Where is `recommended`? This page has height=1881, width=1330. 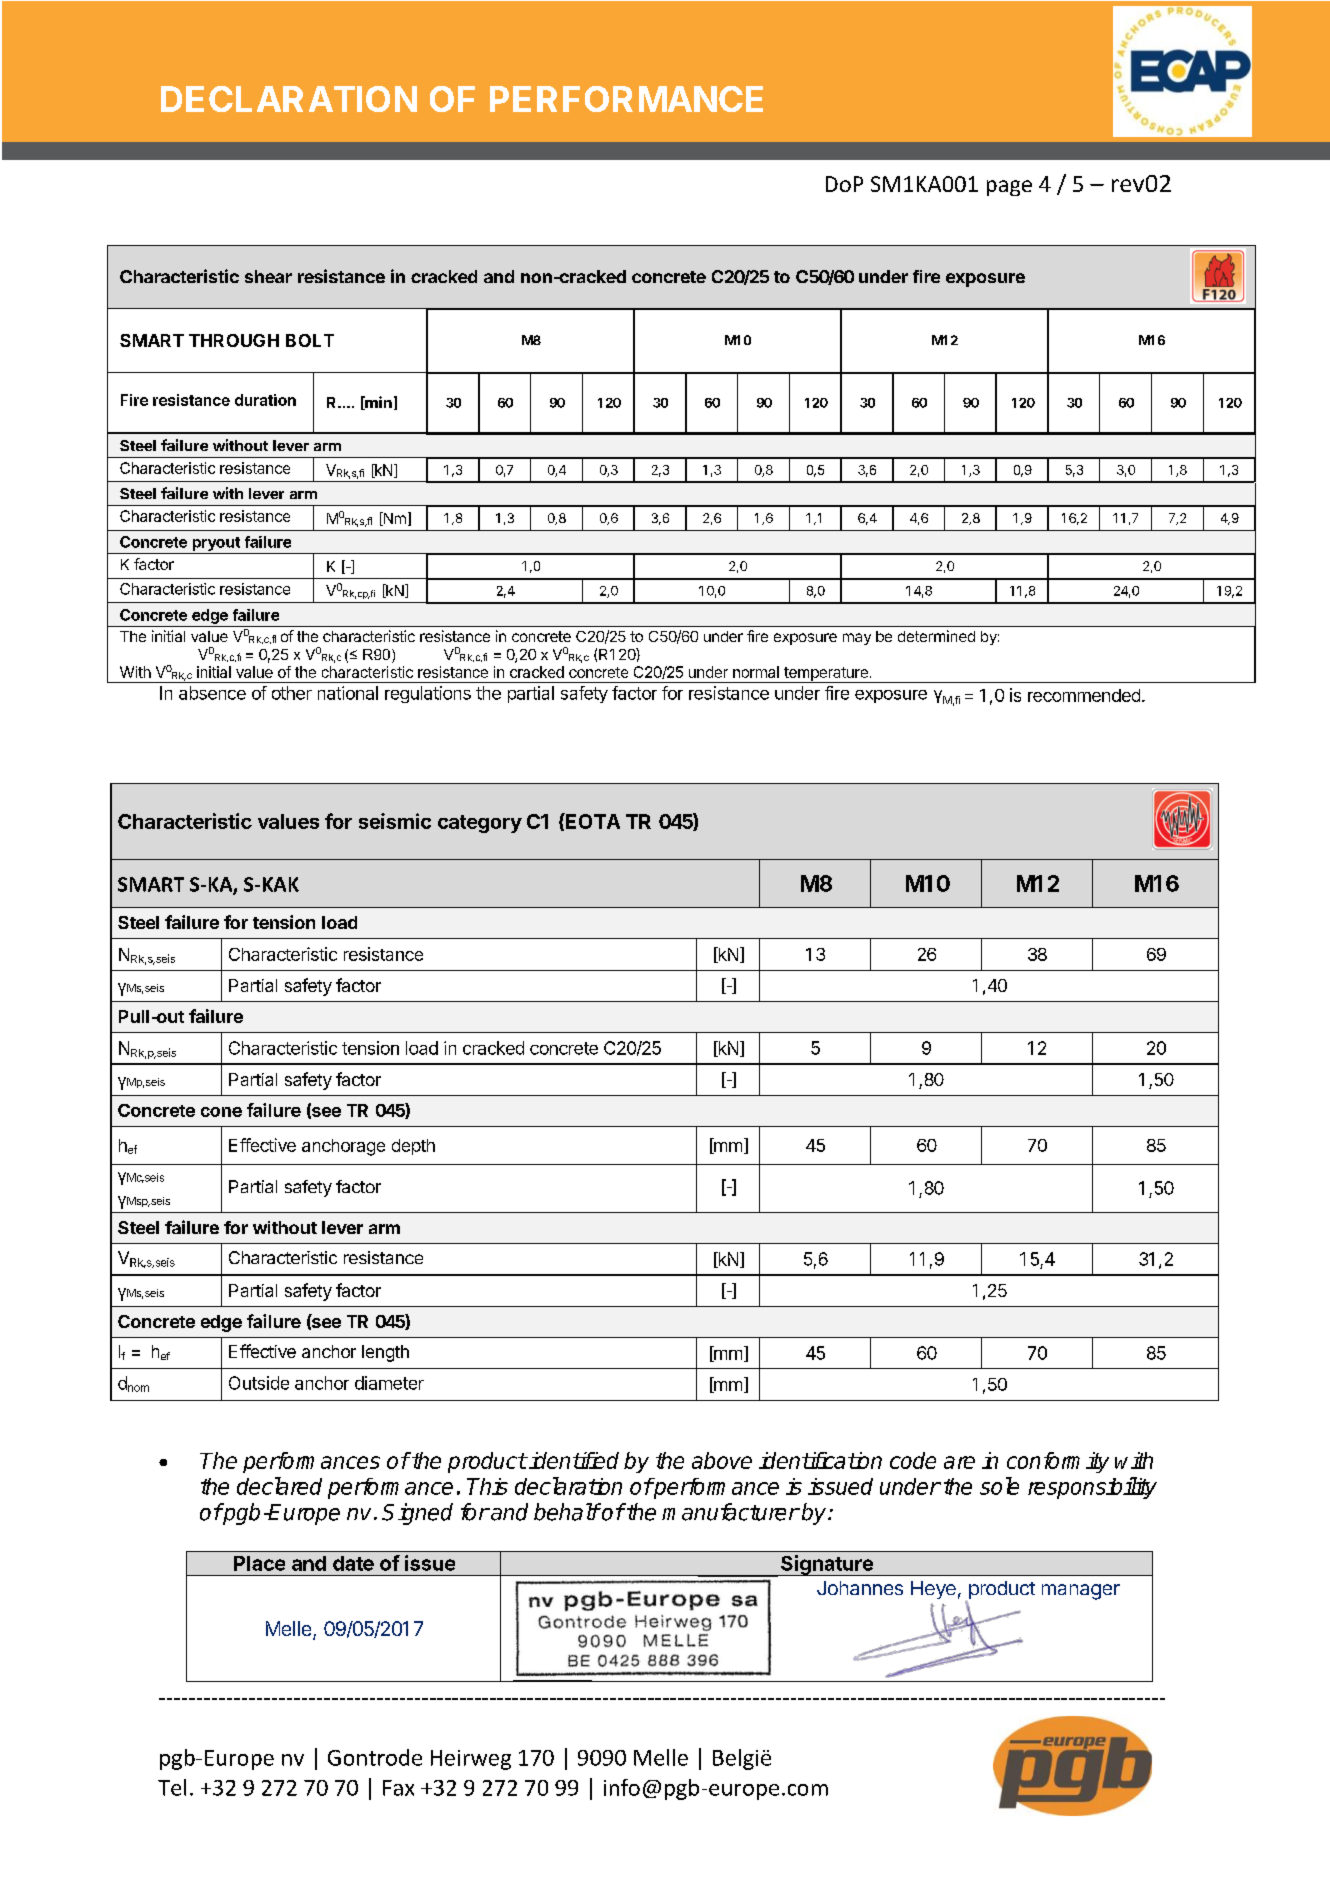 recommended is located at coordinates (1084, 695).
